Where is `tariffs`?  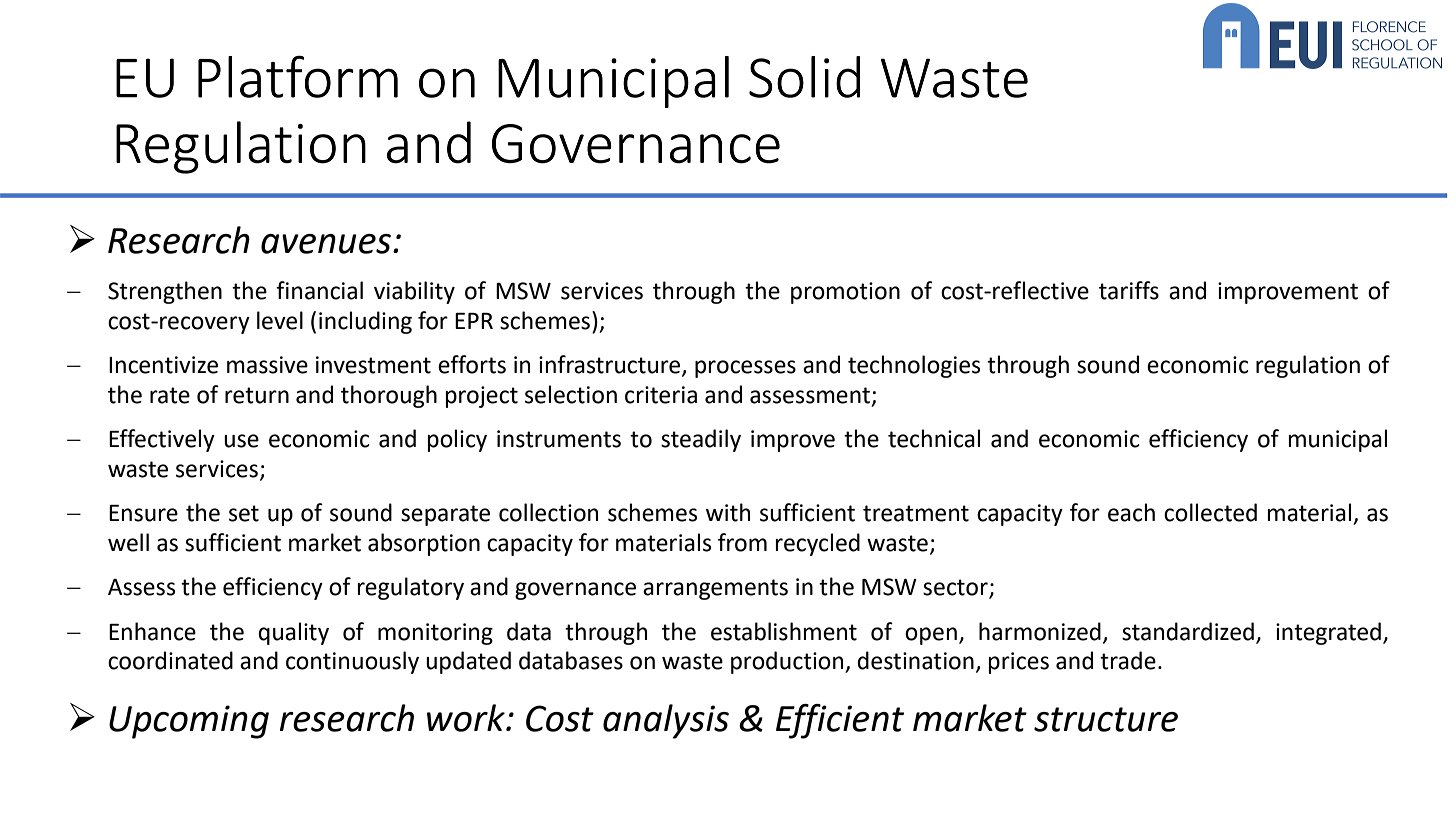 tariffs is located at coordinates (1129, 290).
